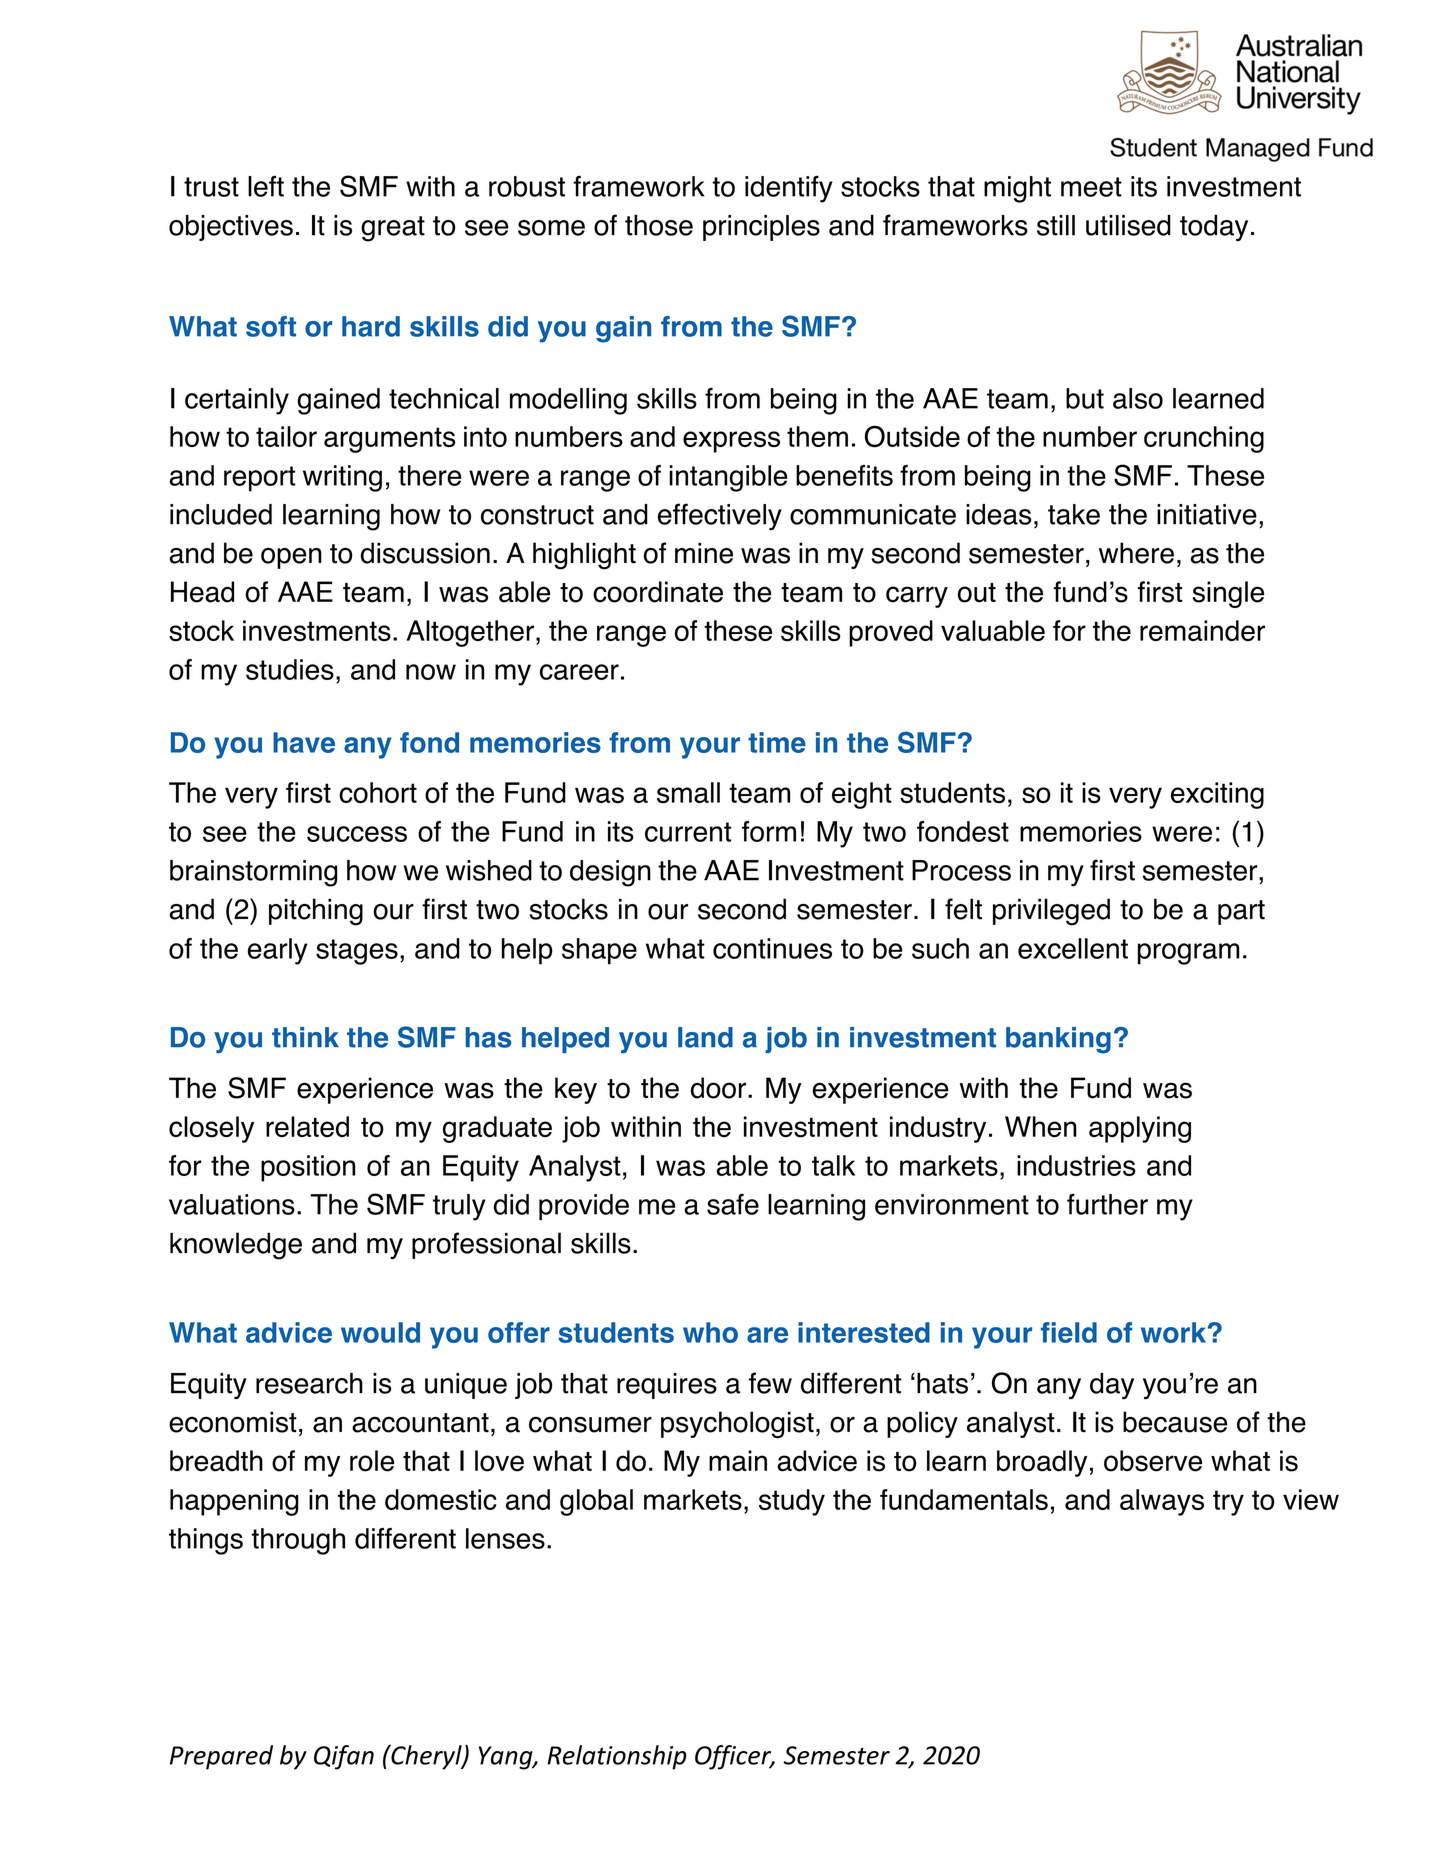 The width and height of the document is (1434, 1856). What do you see at coordinates (1069, 1332) in the document?
I see `field` at bounding box center [1069, 1332].
